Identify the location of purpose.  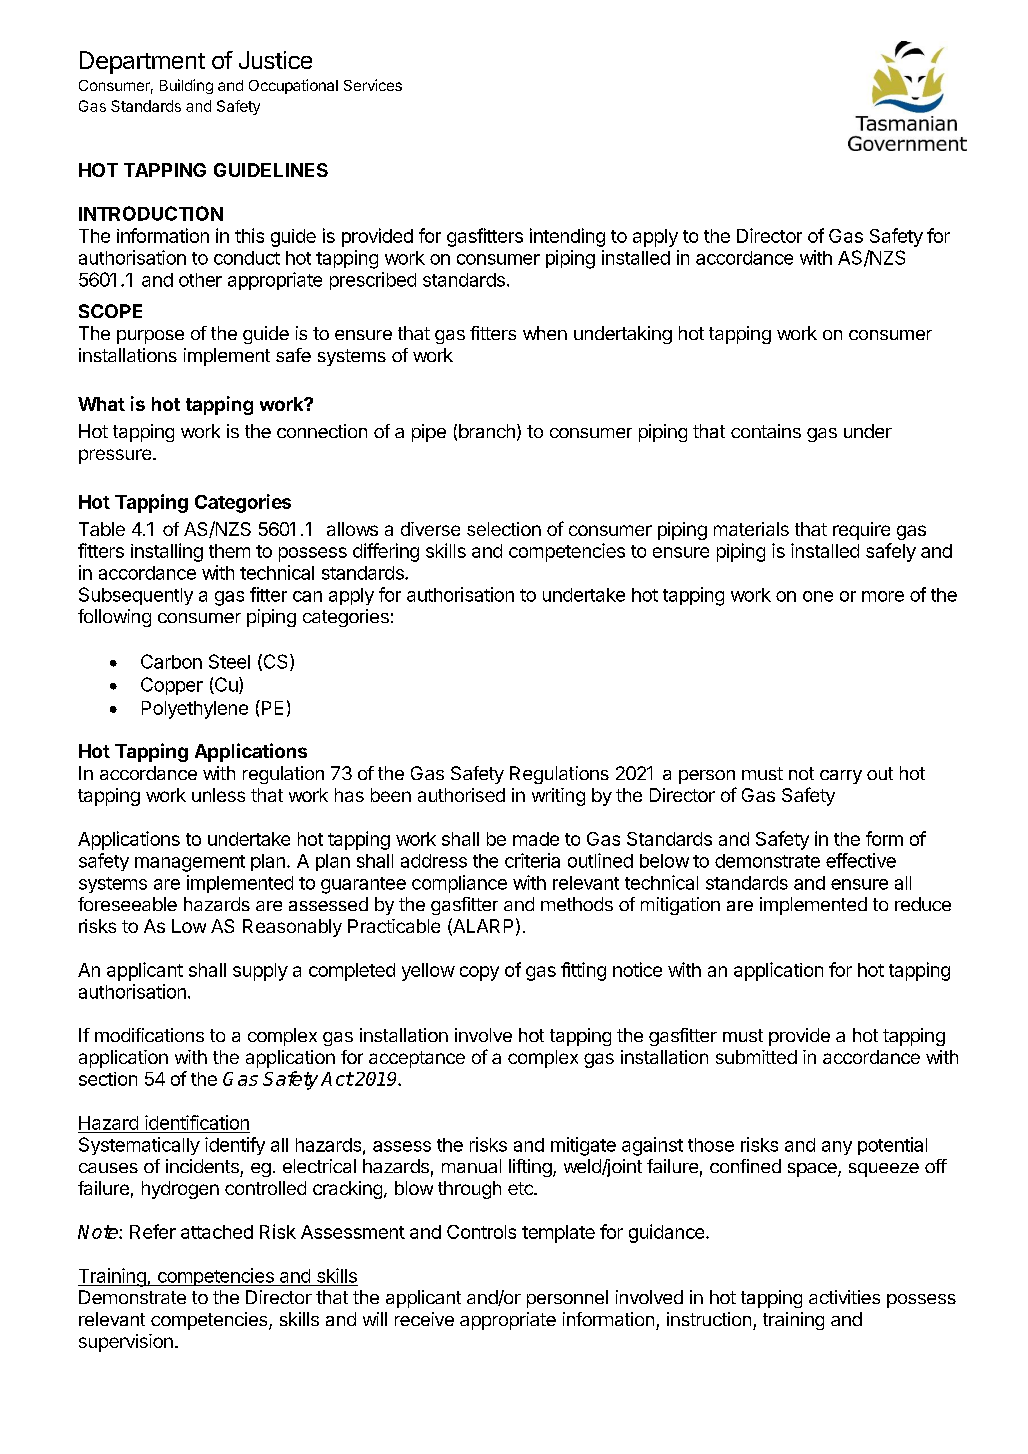
(150, 337).
